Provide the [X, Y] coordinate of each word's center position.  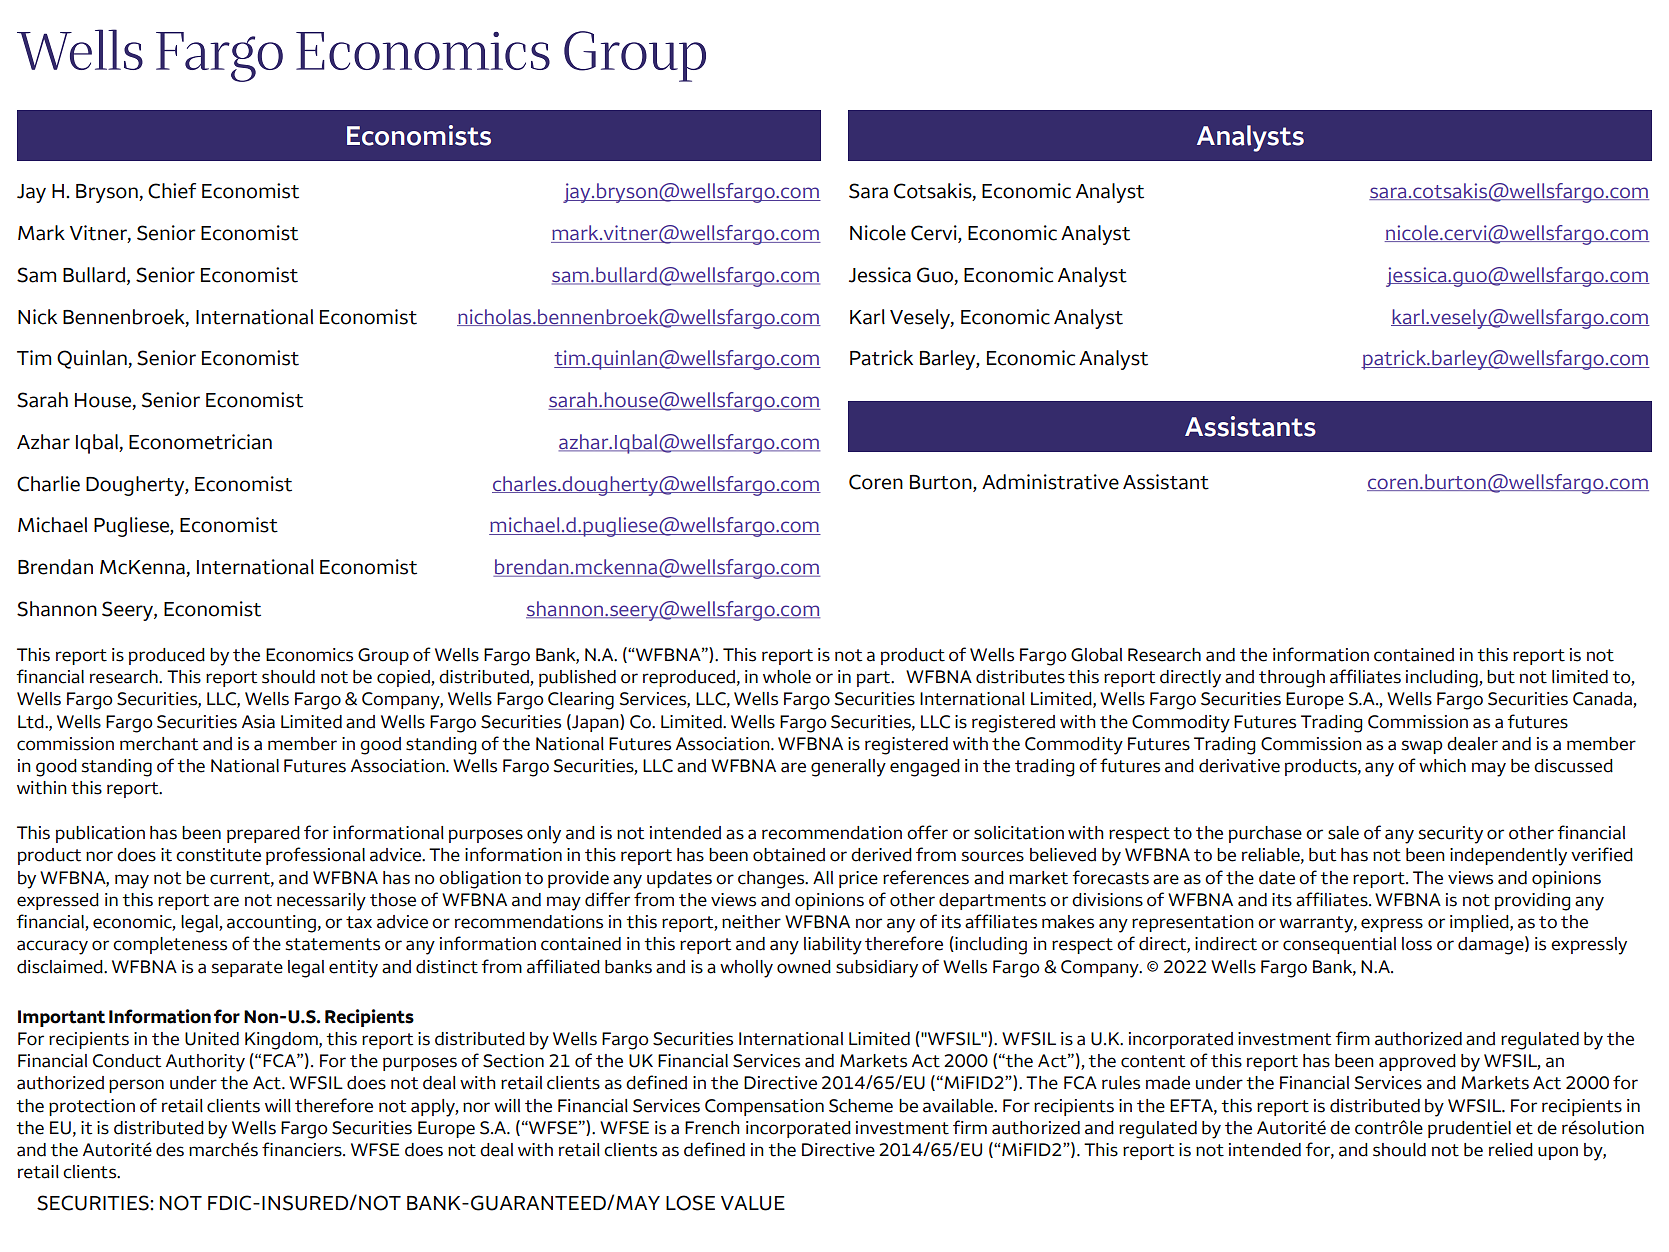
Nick [37, 317]
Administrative [1050, 482]
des [170, 1150]
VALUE [753, 1203]
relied [1511, 1150]
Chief [172, 191]
